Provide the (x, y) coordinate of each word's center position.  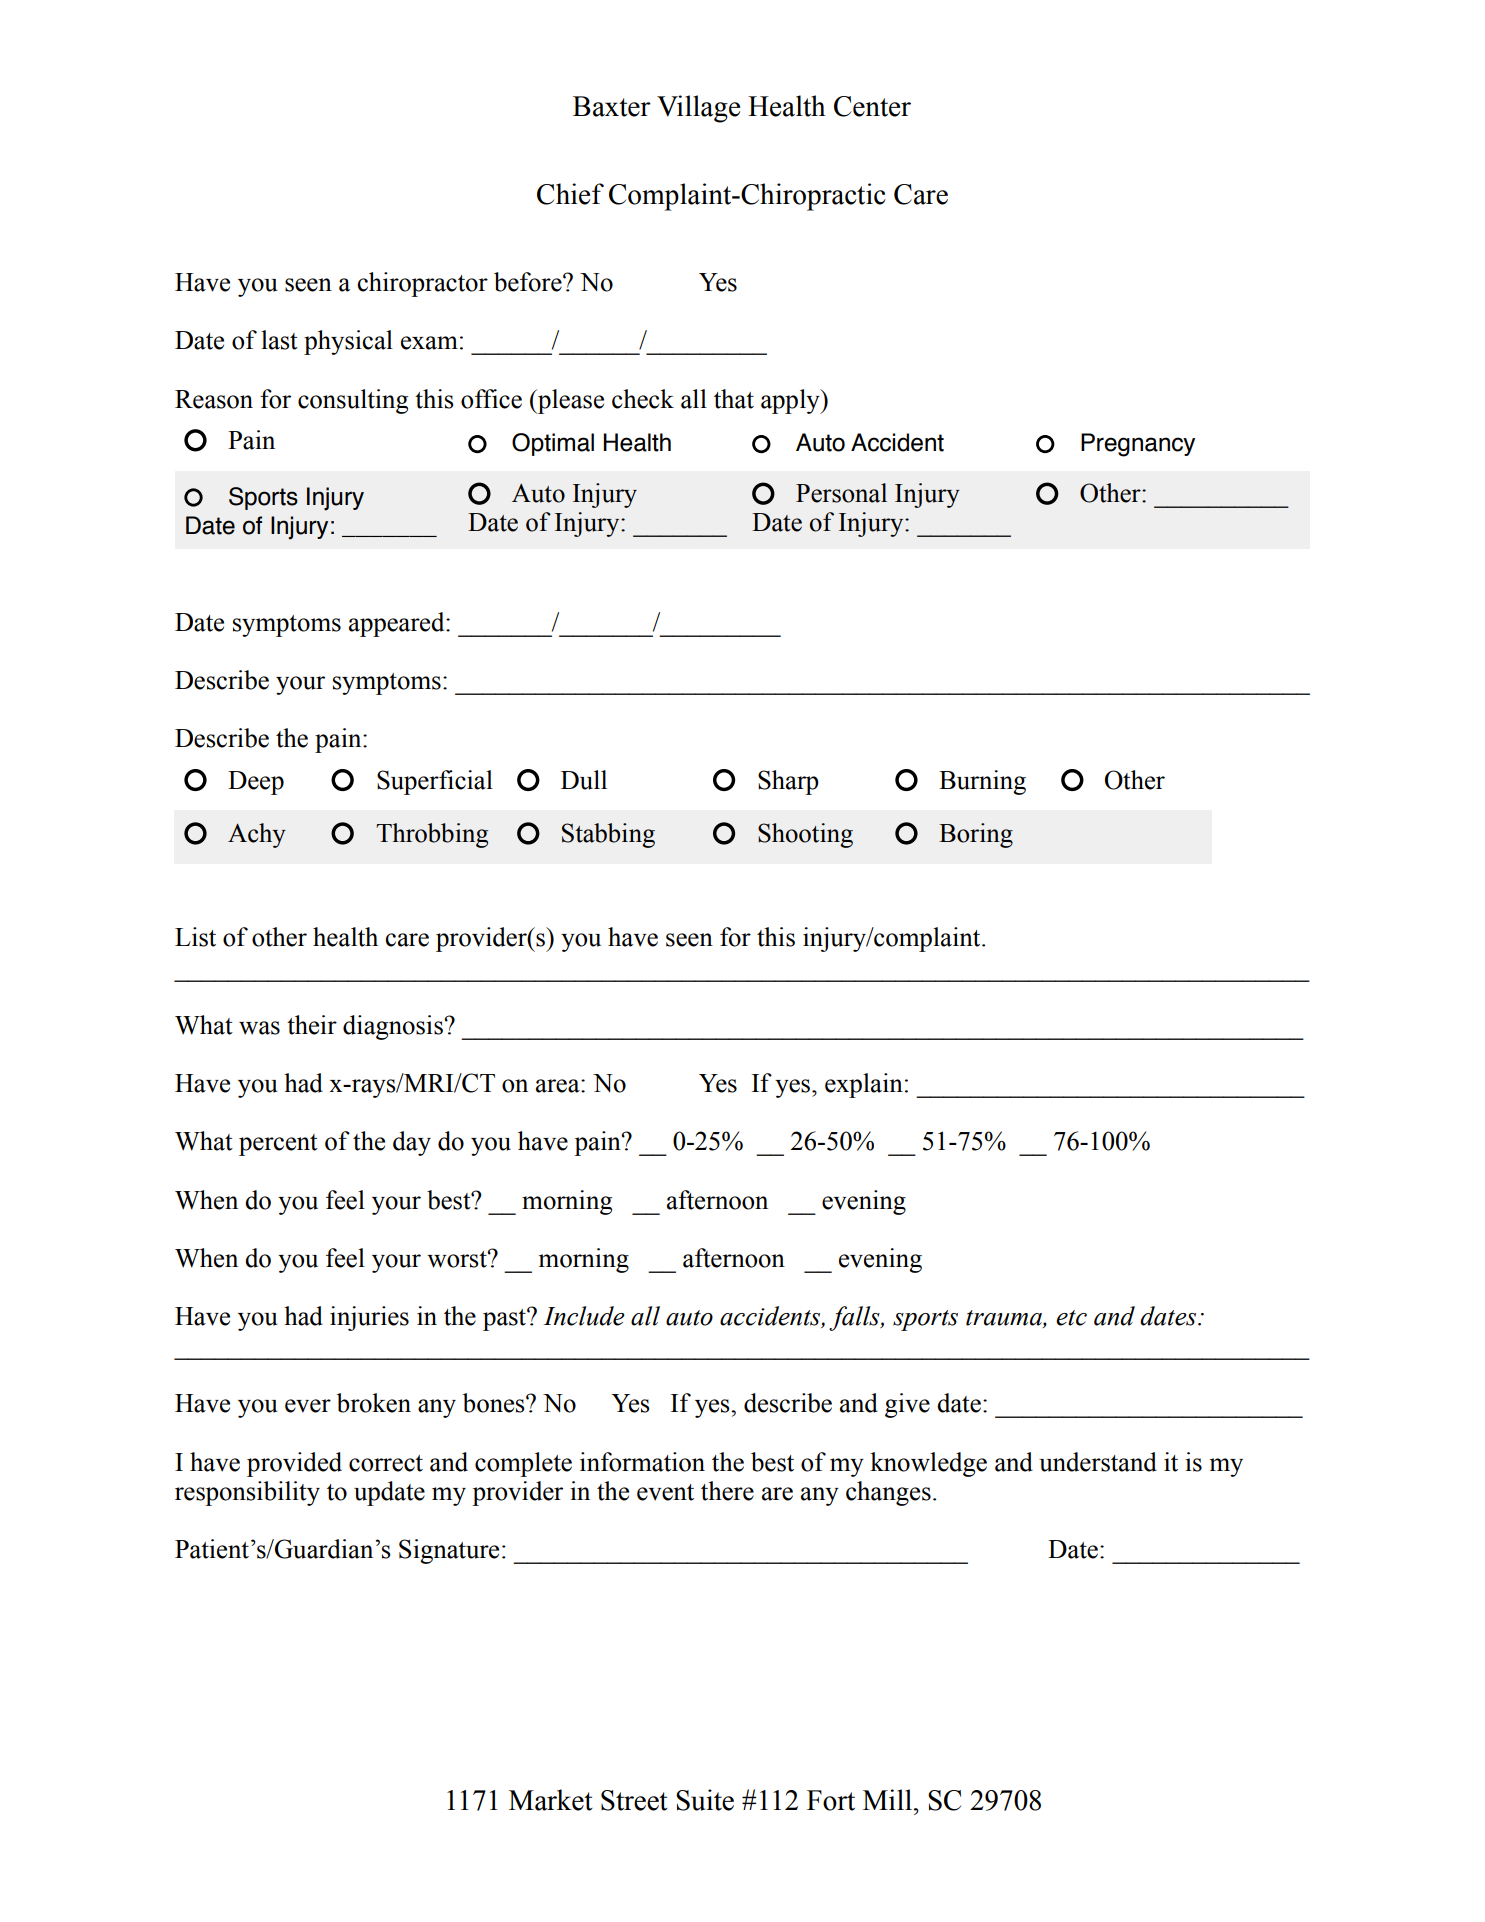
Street (634, 1800)
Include (584, 1316)
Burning (982, 782)
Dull (584, 780)
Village (698, 109)
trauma (1005, 1319)
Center (872, 106)
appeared (398, 624)
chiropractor (422, 284)
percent (278, 1145)
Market (551, 1800)
